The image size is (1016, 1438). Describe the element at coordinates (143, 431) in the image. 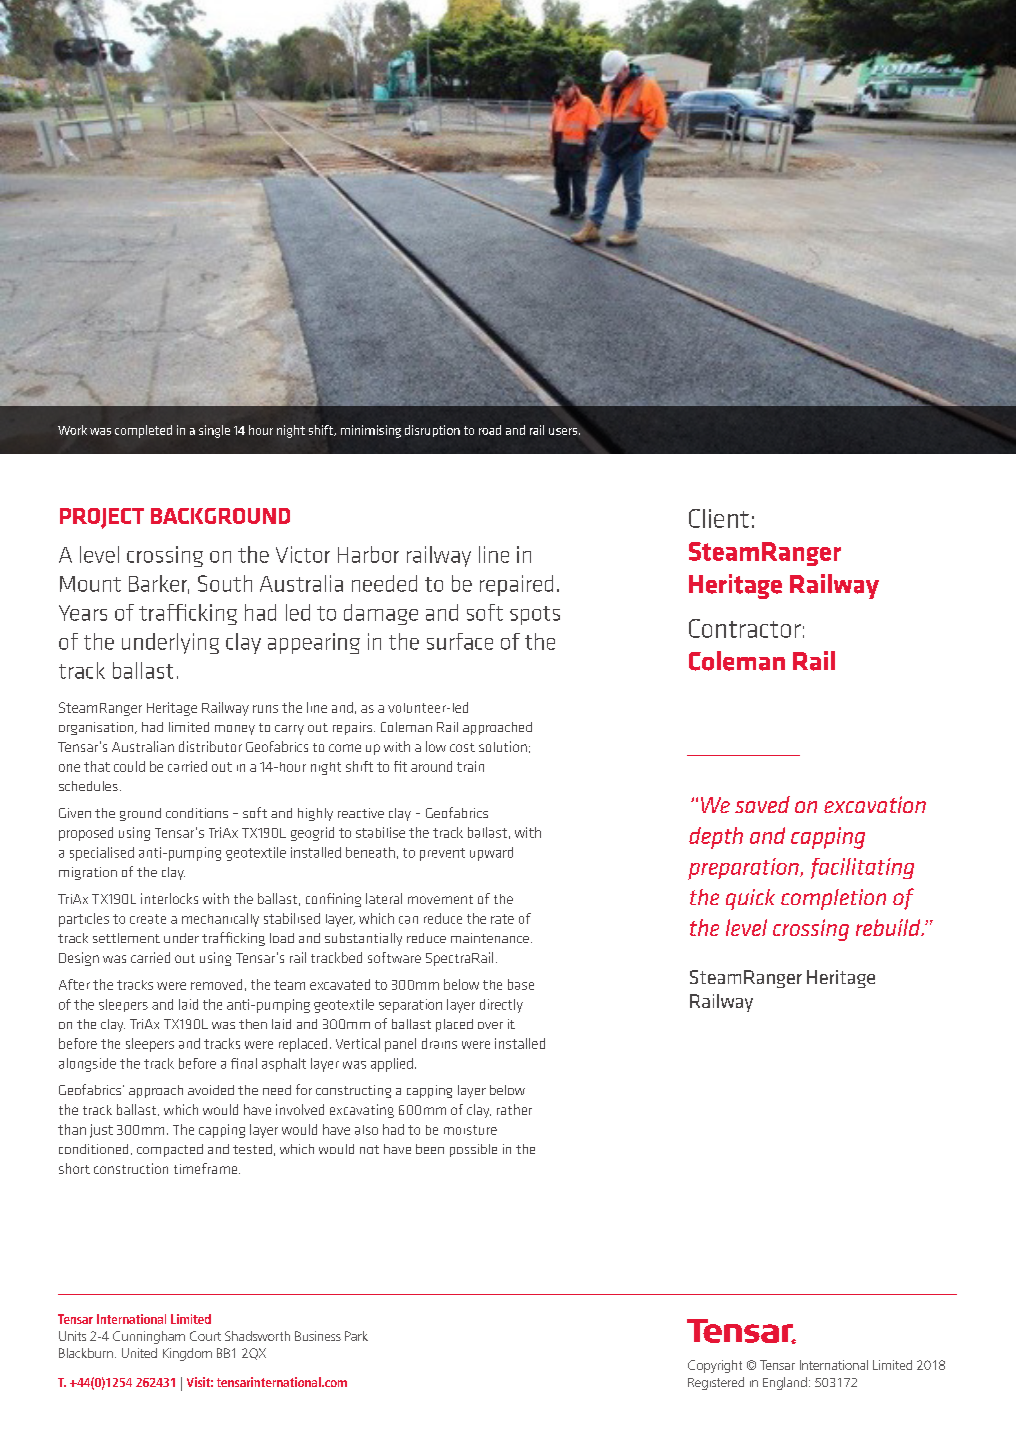

I see `completed` at that location.
